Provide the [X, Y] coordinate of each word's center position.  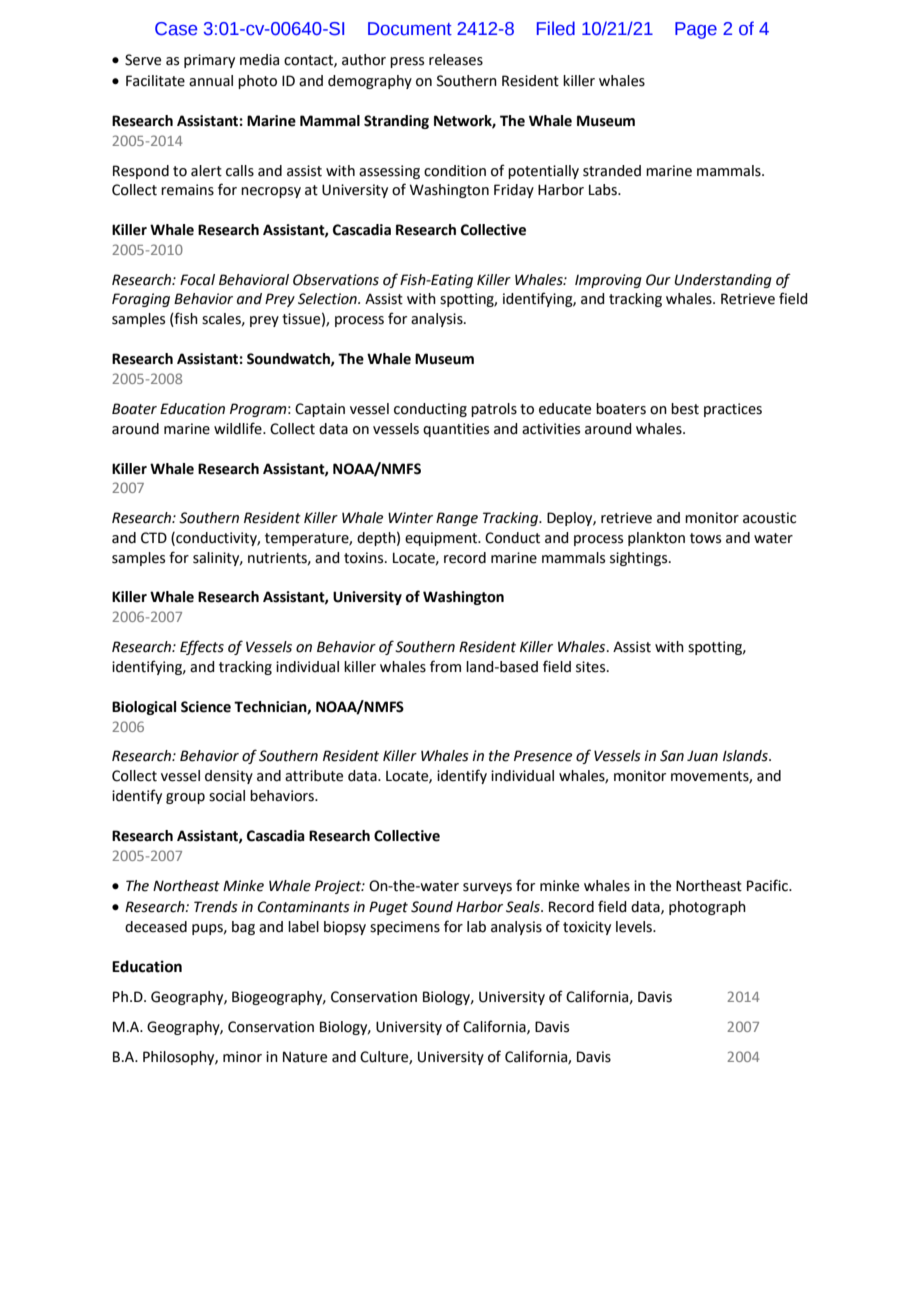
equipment [442, 539]
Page [696, 30]
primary [209, 61]
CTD [154, 538]
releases [456, 60]
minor [242, 1057]
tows [705, 538]
